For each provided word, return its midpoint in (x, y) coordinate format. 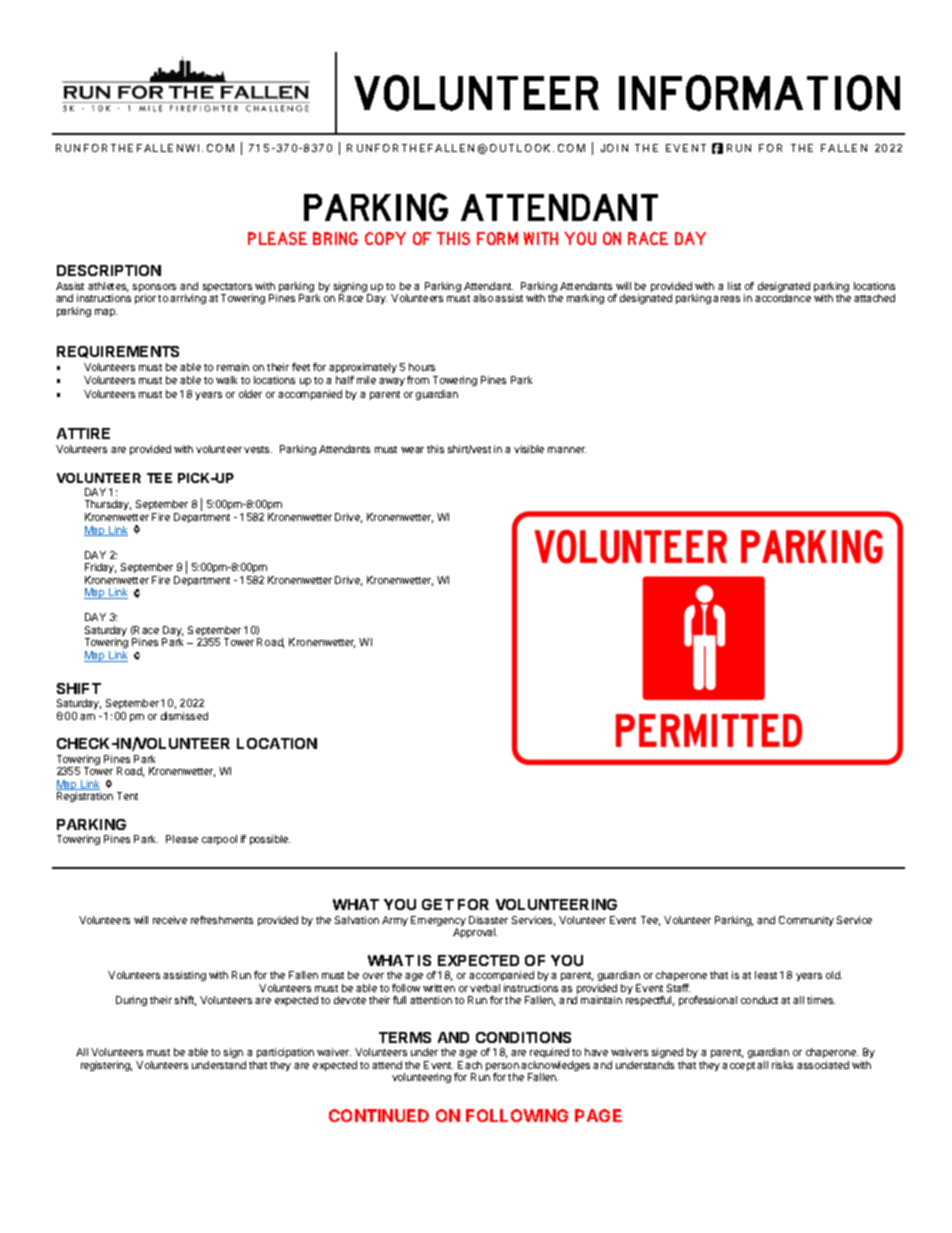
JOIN (614, 148)
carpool (219, 840)
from (418, 380)
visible (529, 449)
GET (438, 904)
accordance (783, 298)
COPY (385, 238)
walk (226, 380)
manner (567, 450)
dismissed (184, 716)
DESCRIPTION (109, 270)
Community (806, 921)
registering (106, 1066)
